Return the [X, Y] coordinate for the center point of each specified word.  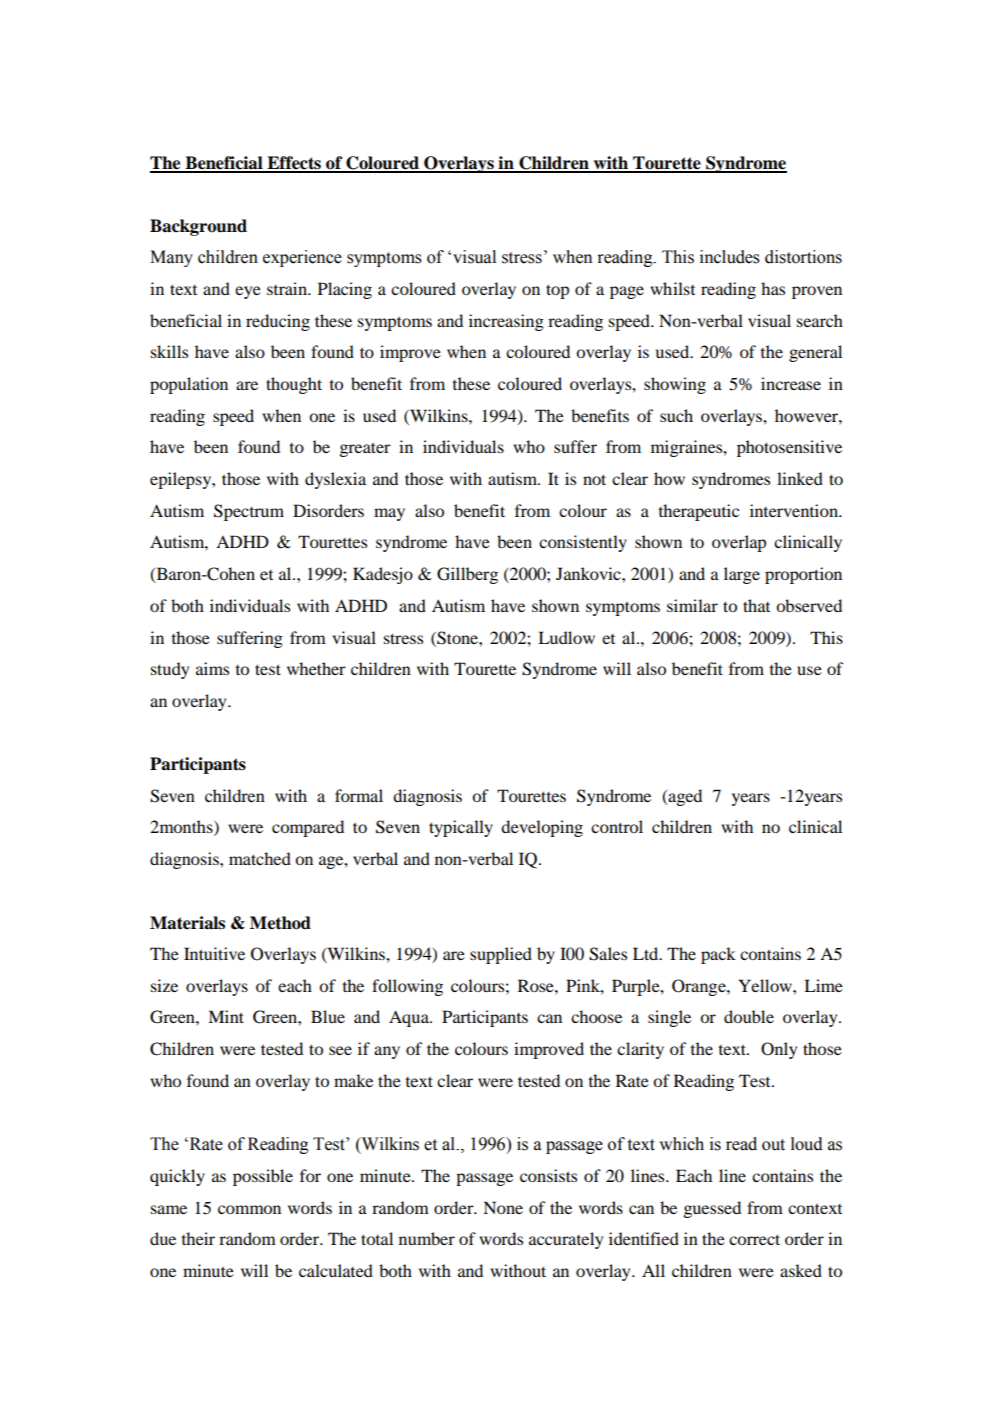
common [249, 1209]
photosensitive [789, 448]
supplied [501, 955]
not [594, 479]
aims [212, 668]
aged [684, 797]
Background [198, 227]
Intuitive [214, 953]
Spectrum [249, 512]
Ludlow [566, 637]
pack [718, 955]
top [557, 291]
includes [730, 257]
